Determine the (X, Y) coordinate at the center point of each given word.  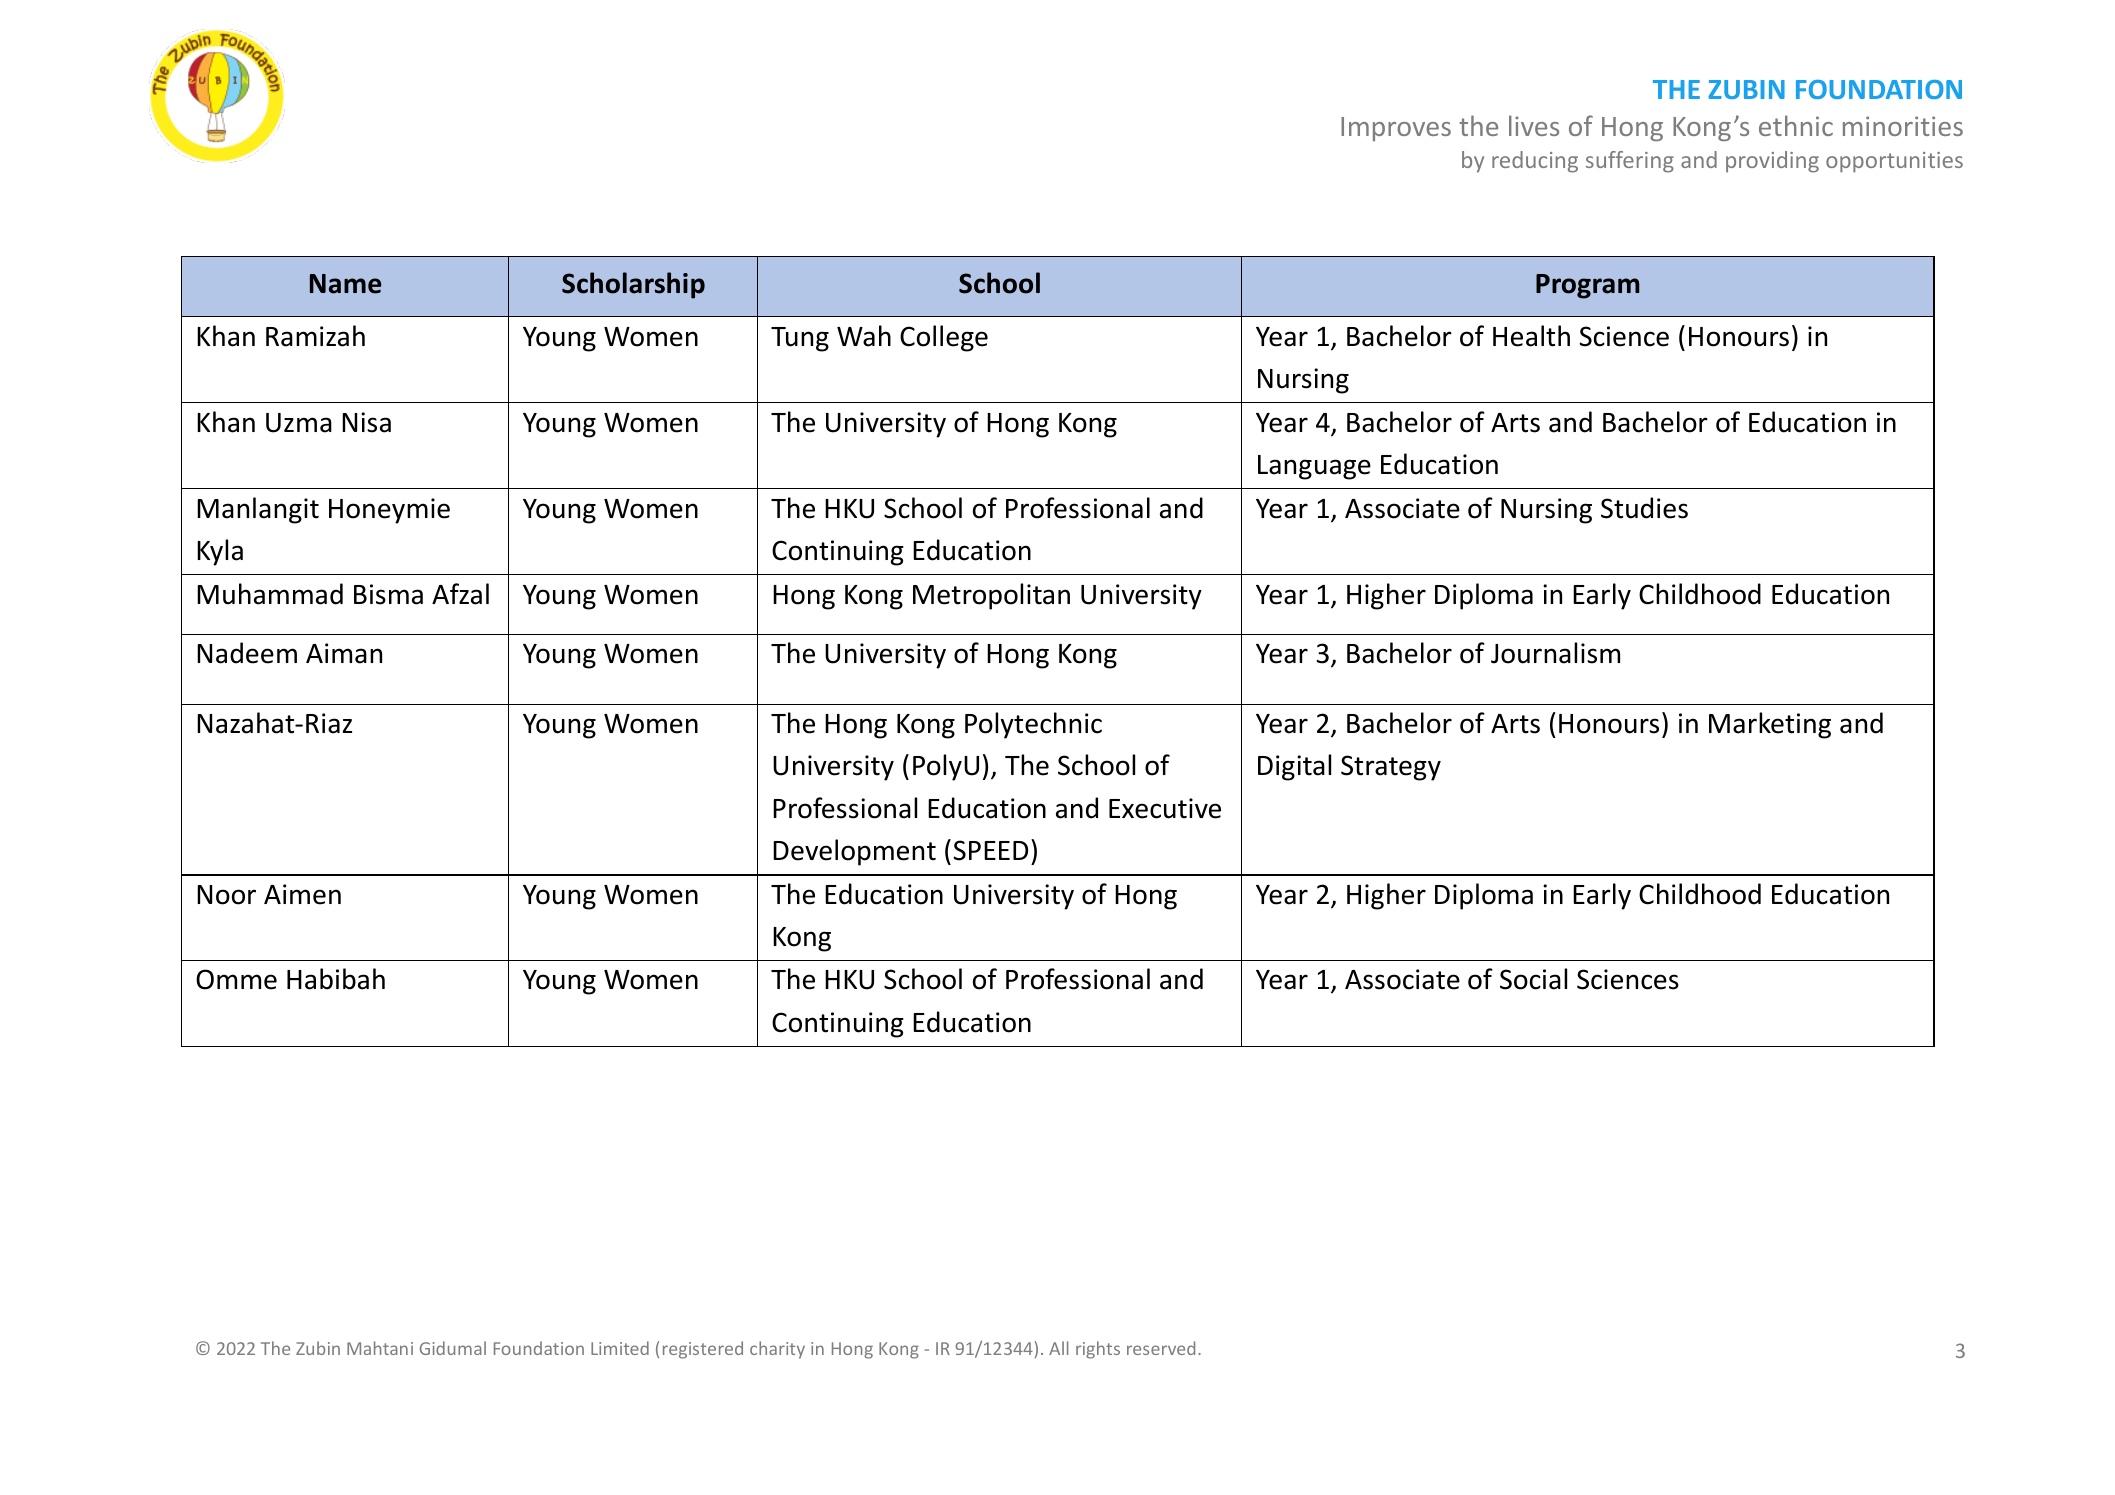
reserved (1161, 1348)
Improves (1396, 129)
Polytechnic (1033, 725)
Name (345, 284)
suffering (1630, 162)
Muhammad (270, 594)
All (1058, 1348)
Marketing (1770, 725)
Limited (620, 1348)
